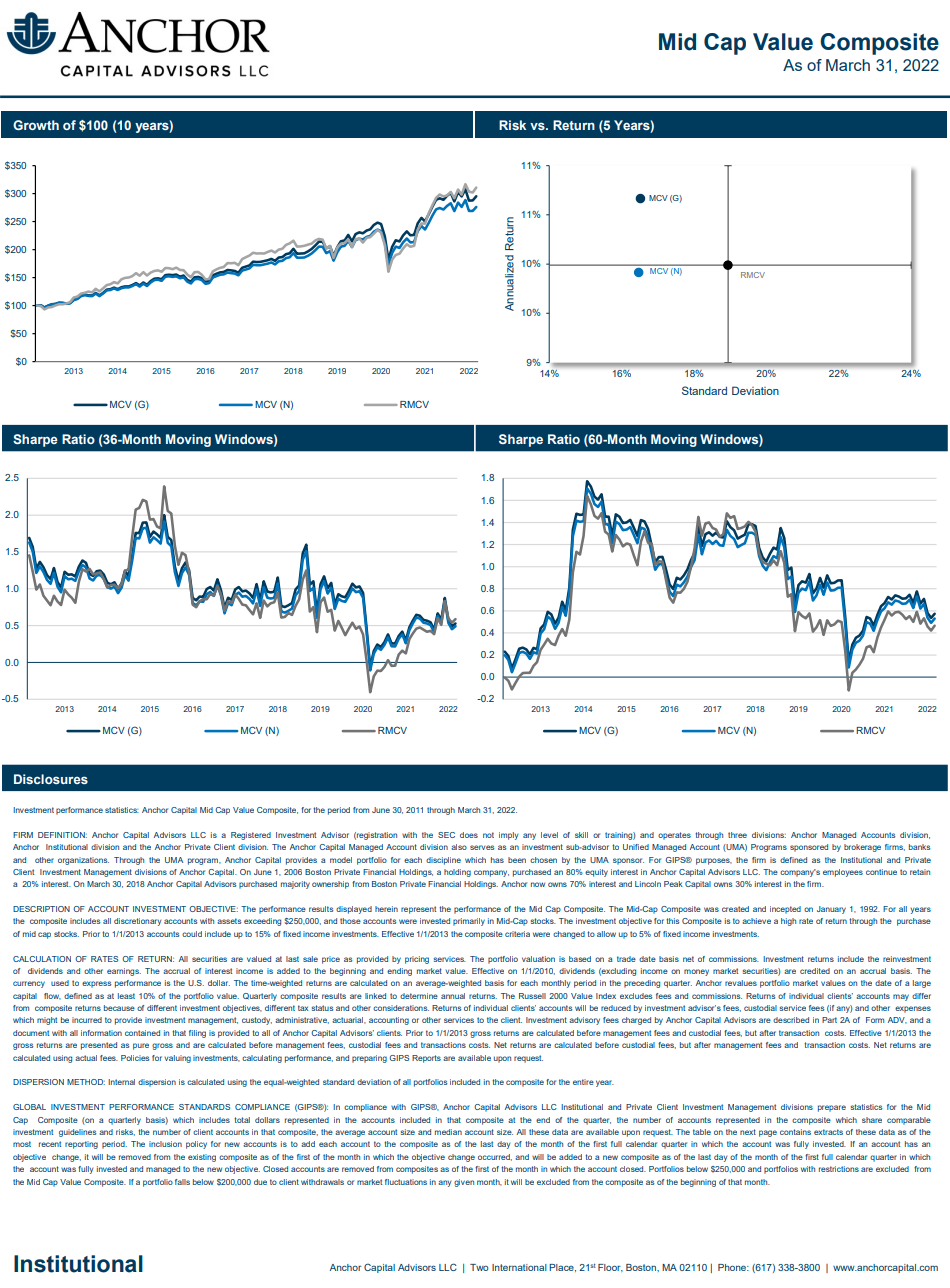 This screenshot has width=950, height=1288. Describe the element at coordinates (51, 779) in the screenshot. I see `Disclosures` at that location.
